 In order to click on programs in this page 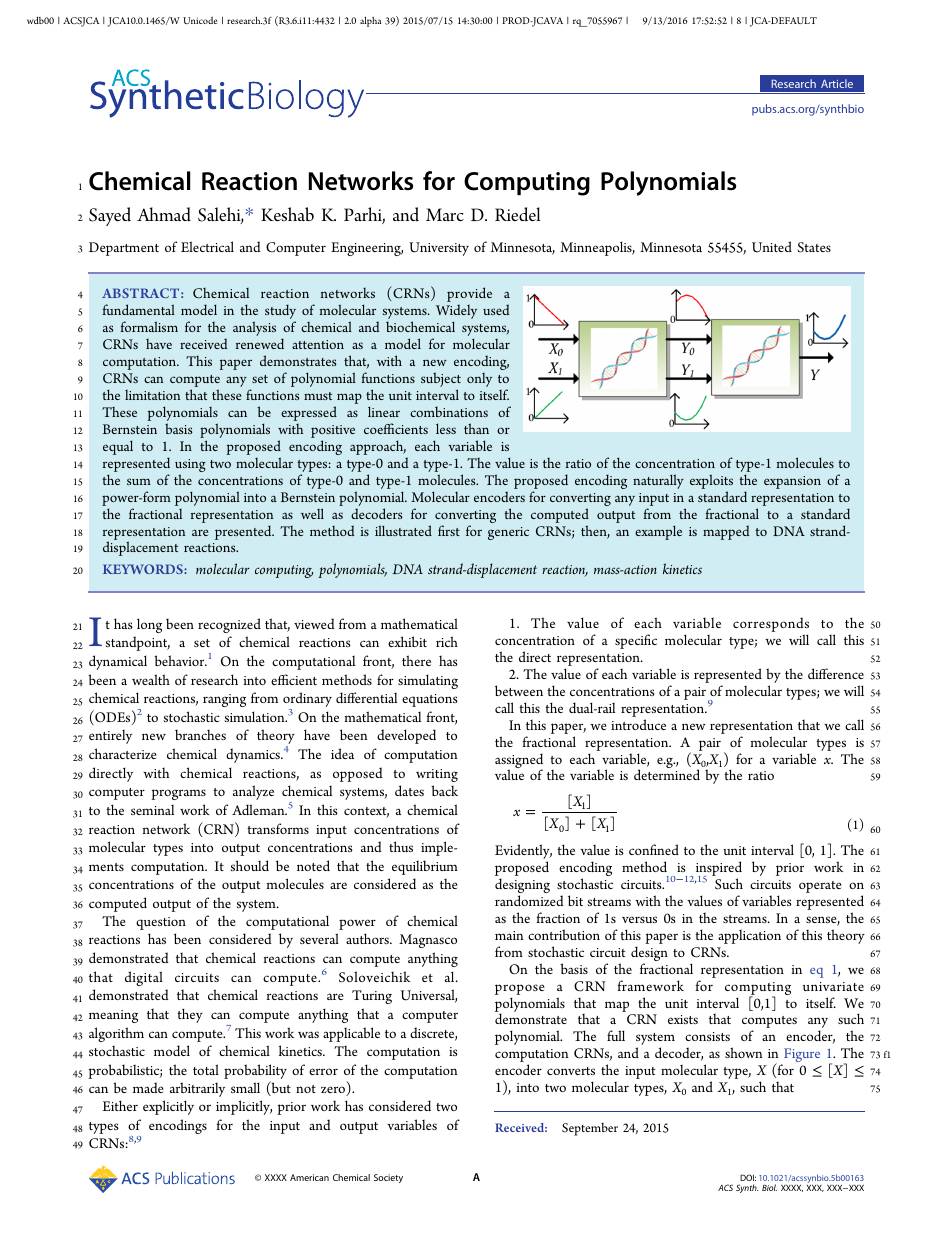, I will do `click(178, 794)`.
